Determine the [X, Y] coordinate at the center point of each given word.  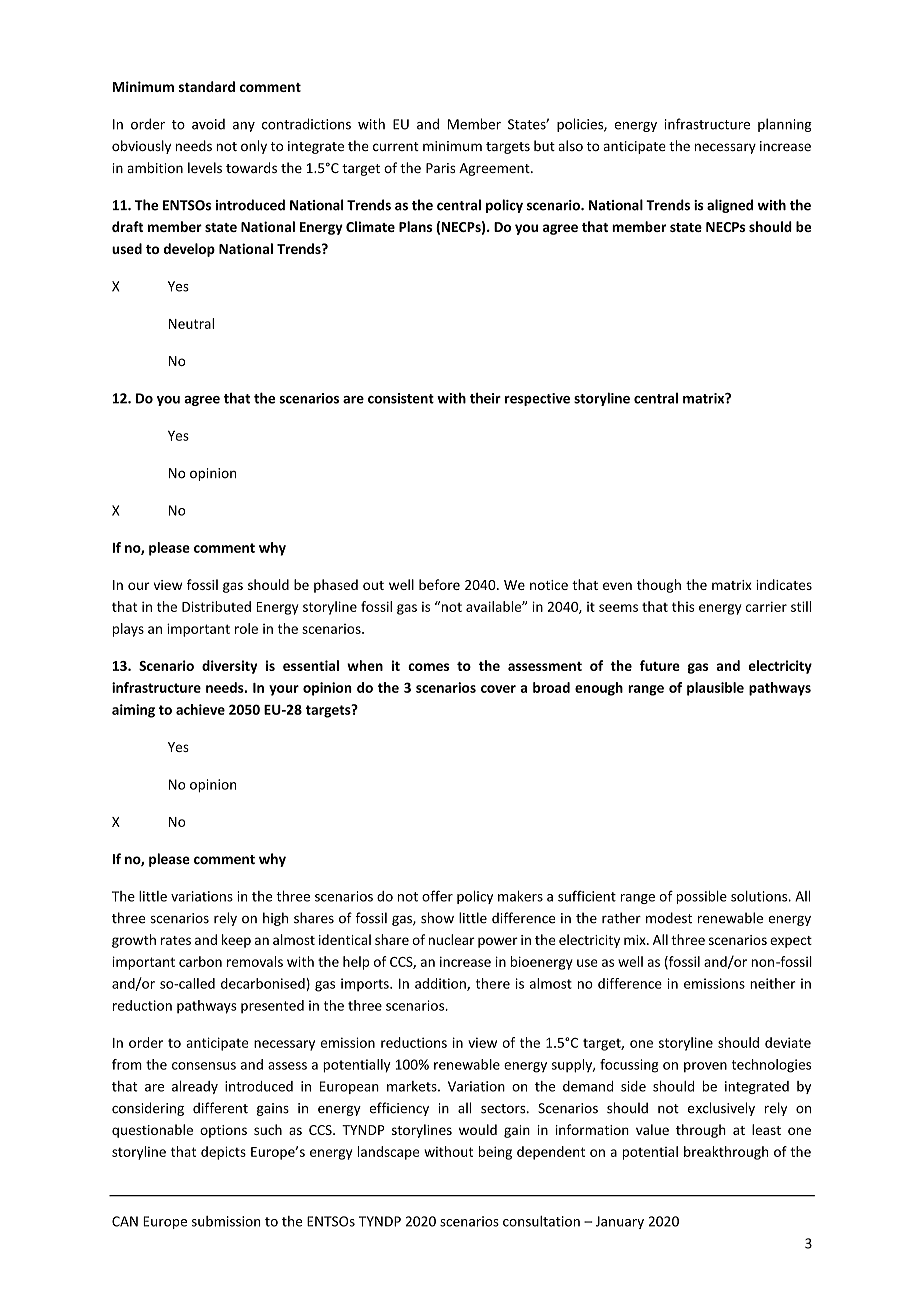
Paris [440, 168]
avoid [208, 124]
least [766, 1129]
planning [785, 125]
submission [226, 1221]
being [495, 1153]
